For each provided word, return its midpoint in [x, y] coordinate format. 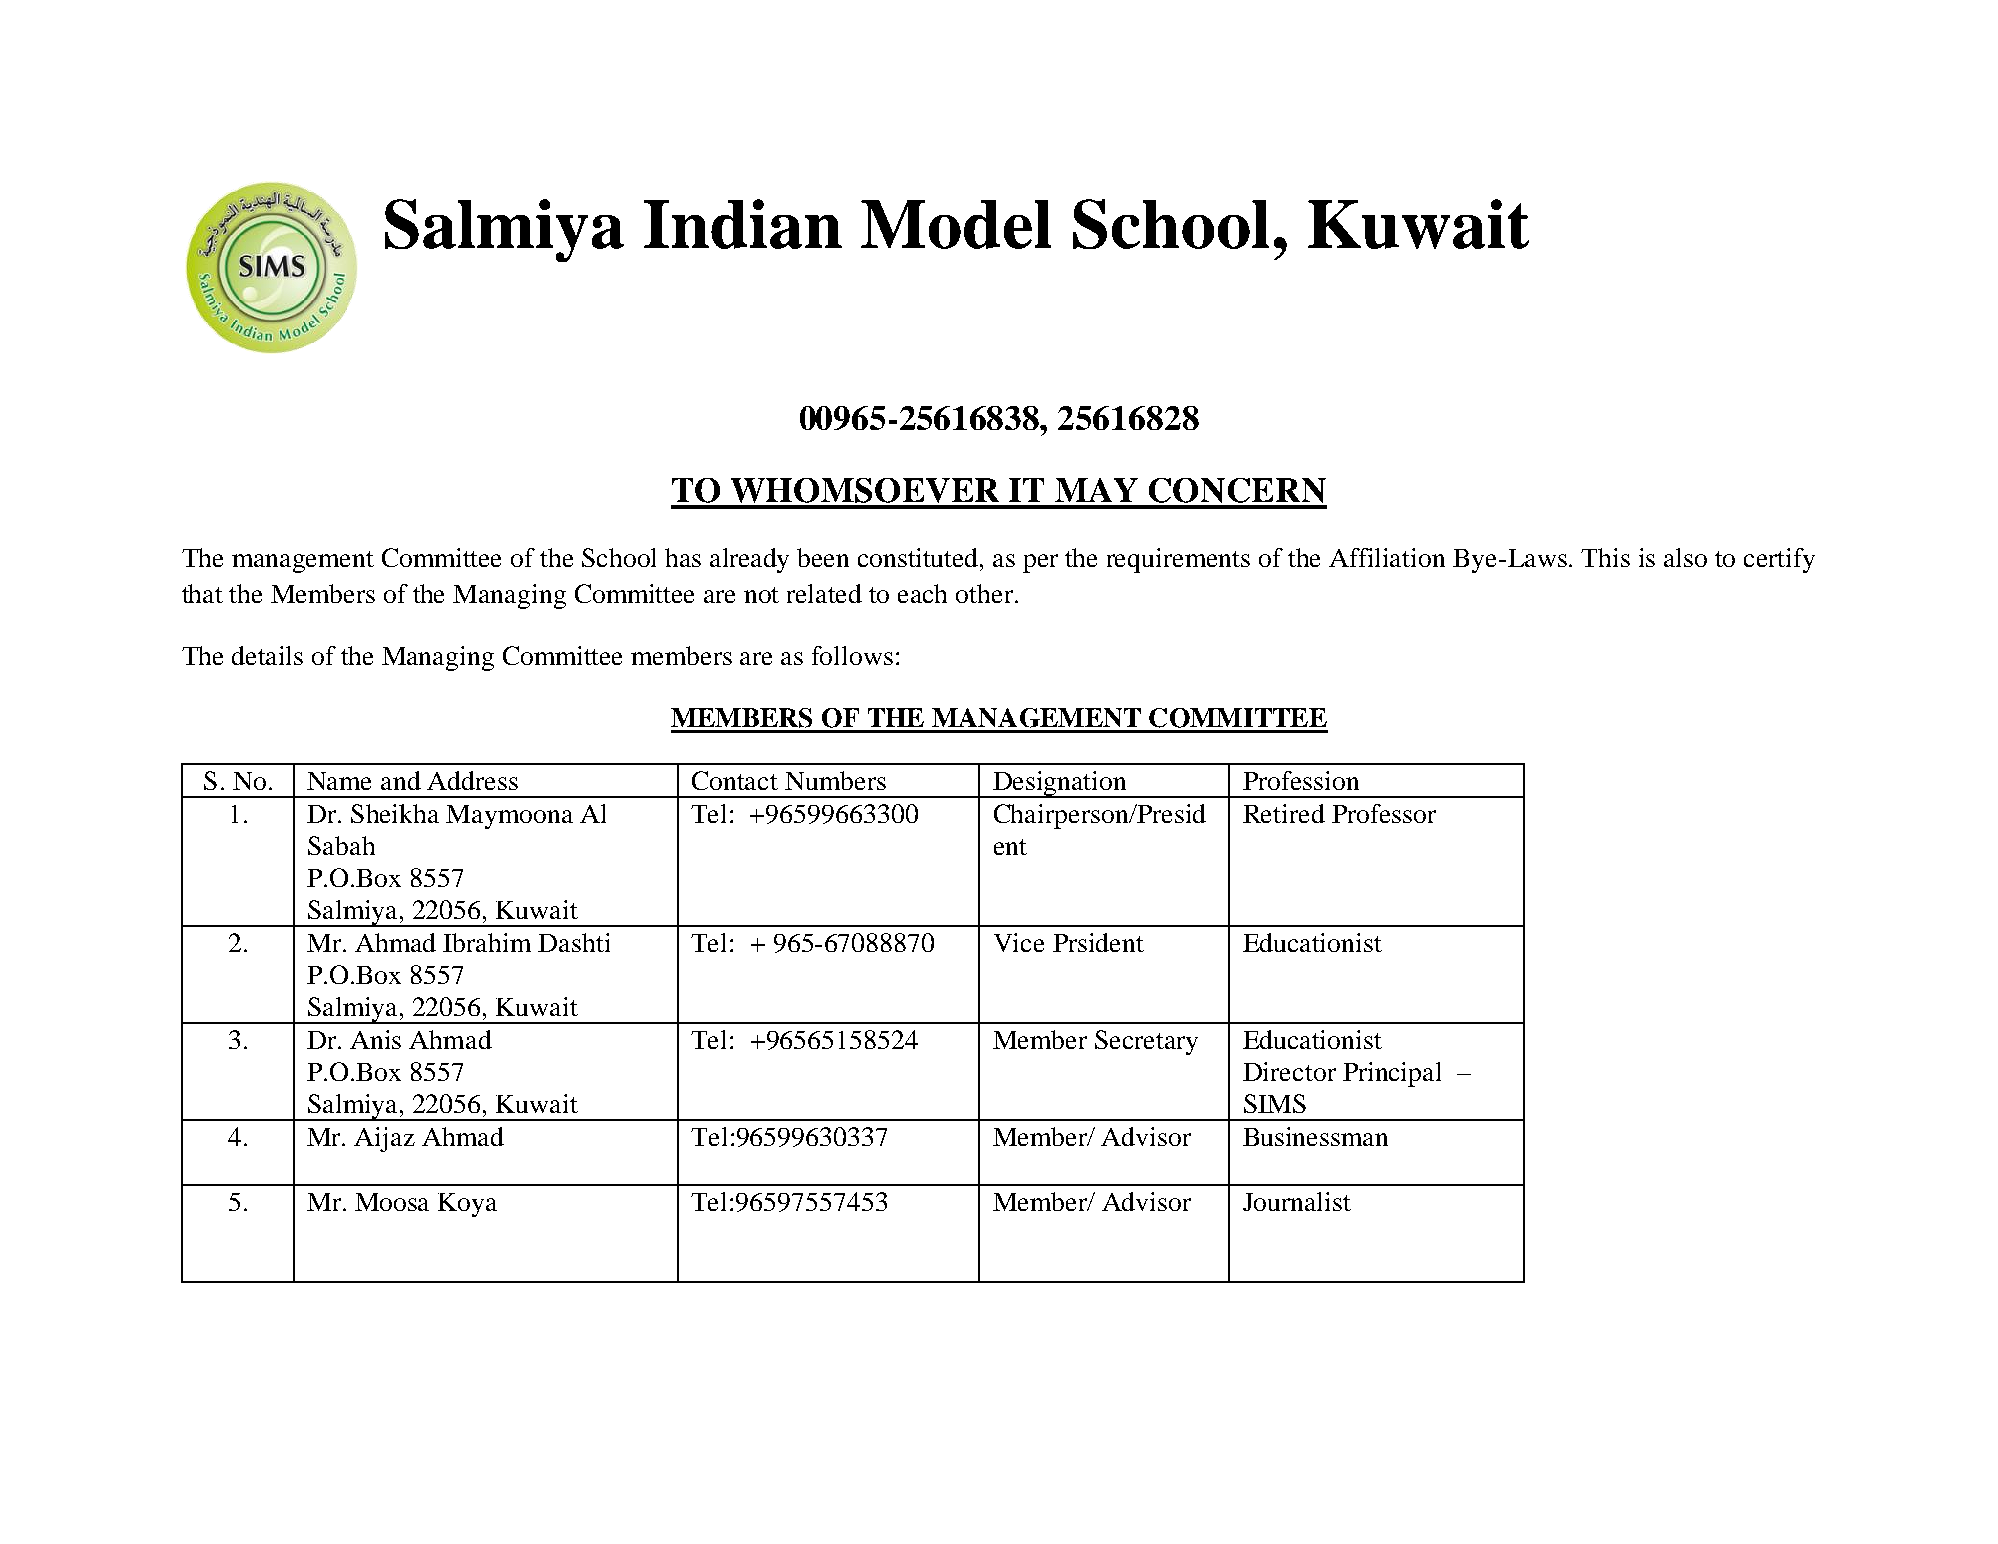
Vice [1019, 942]
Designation [1060, 784]
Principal [1392, 1074]
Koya [467, 1205]
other [986, 593]
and [401, 780]
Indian [743, 224]
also [1685, 557]
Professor [1384, 813]
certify [1779, 560]
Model [956, 224]
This [1605, 557]
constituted [920, 557]
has [683, 557]
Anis [375, 1039]
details [267, 655]
